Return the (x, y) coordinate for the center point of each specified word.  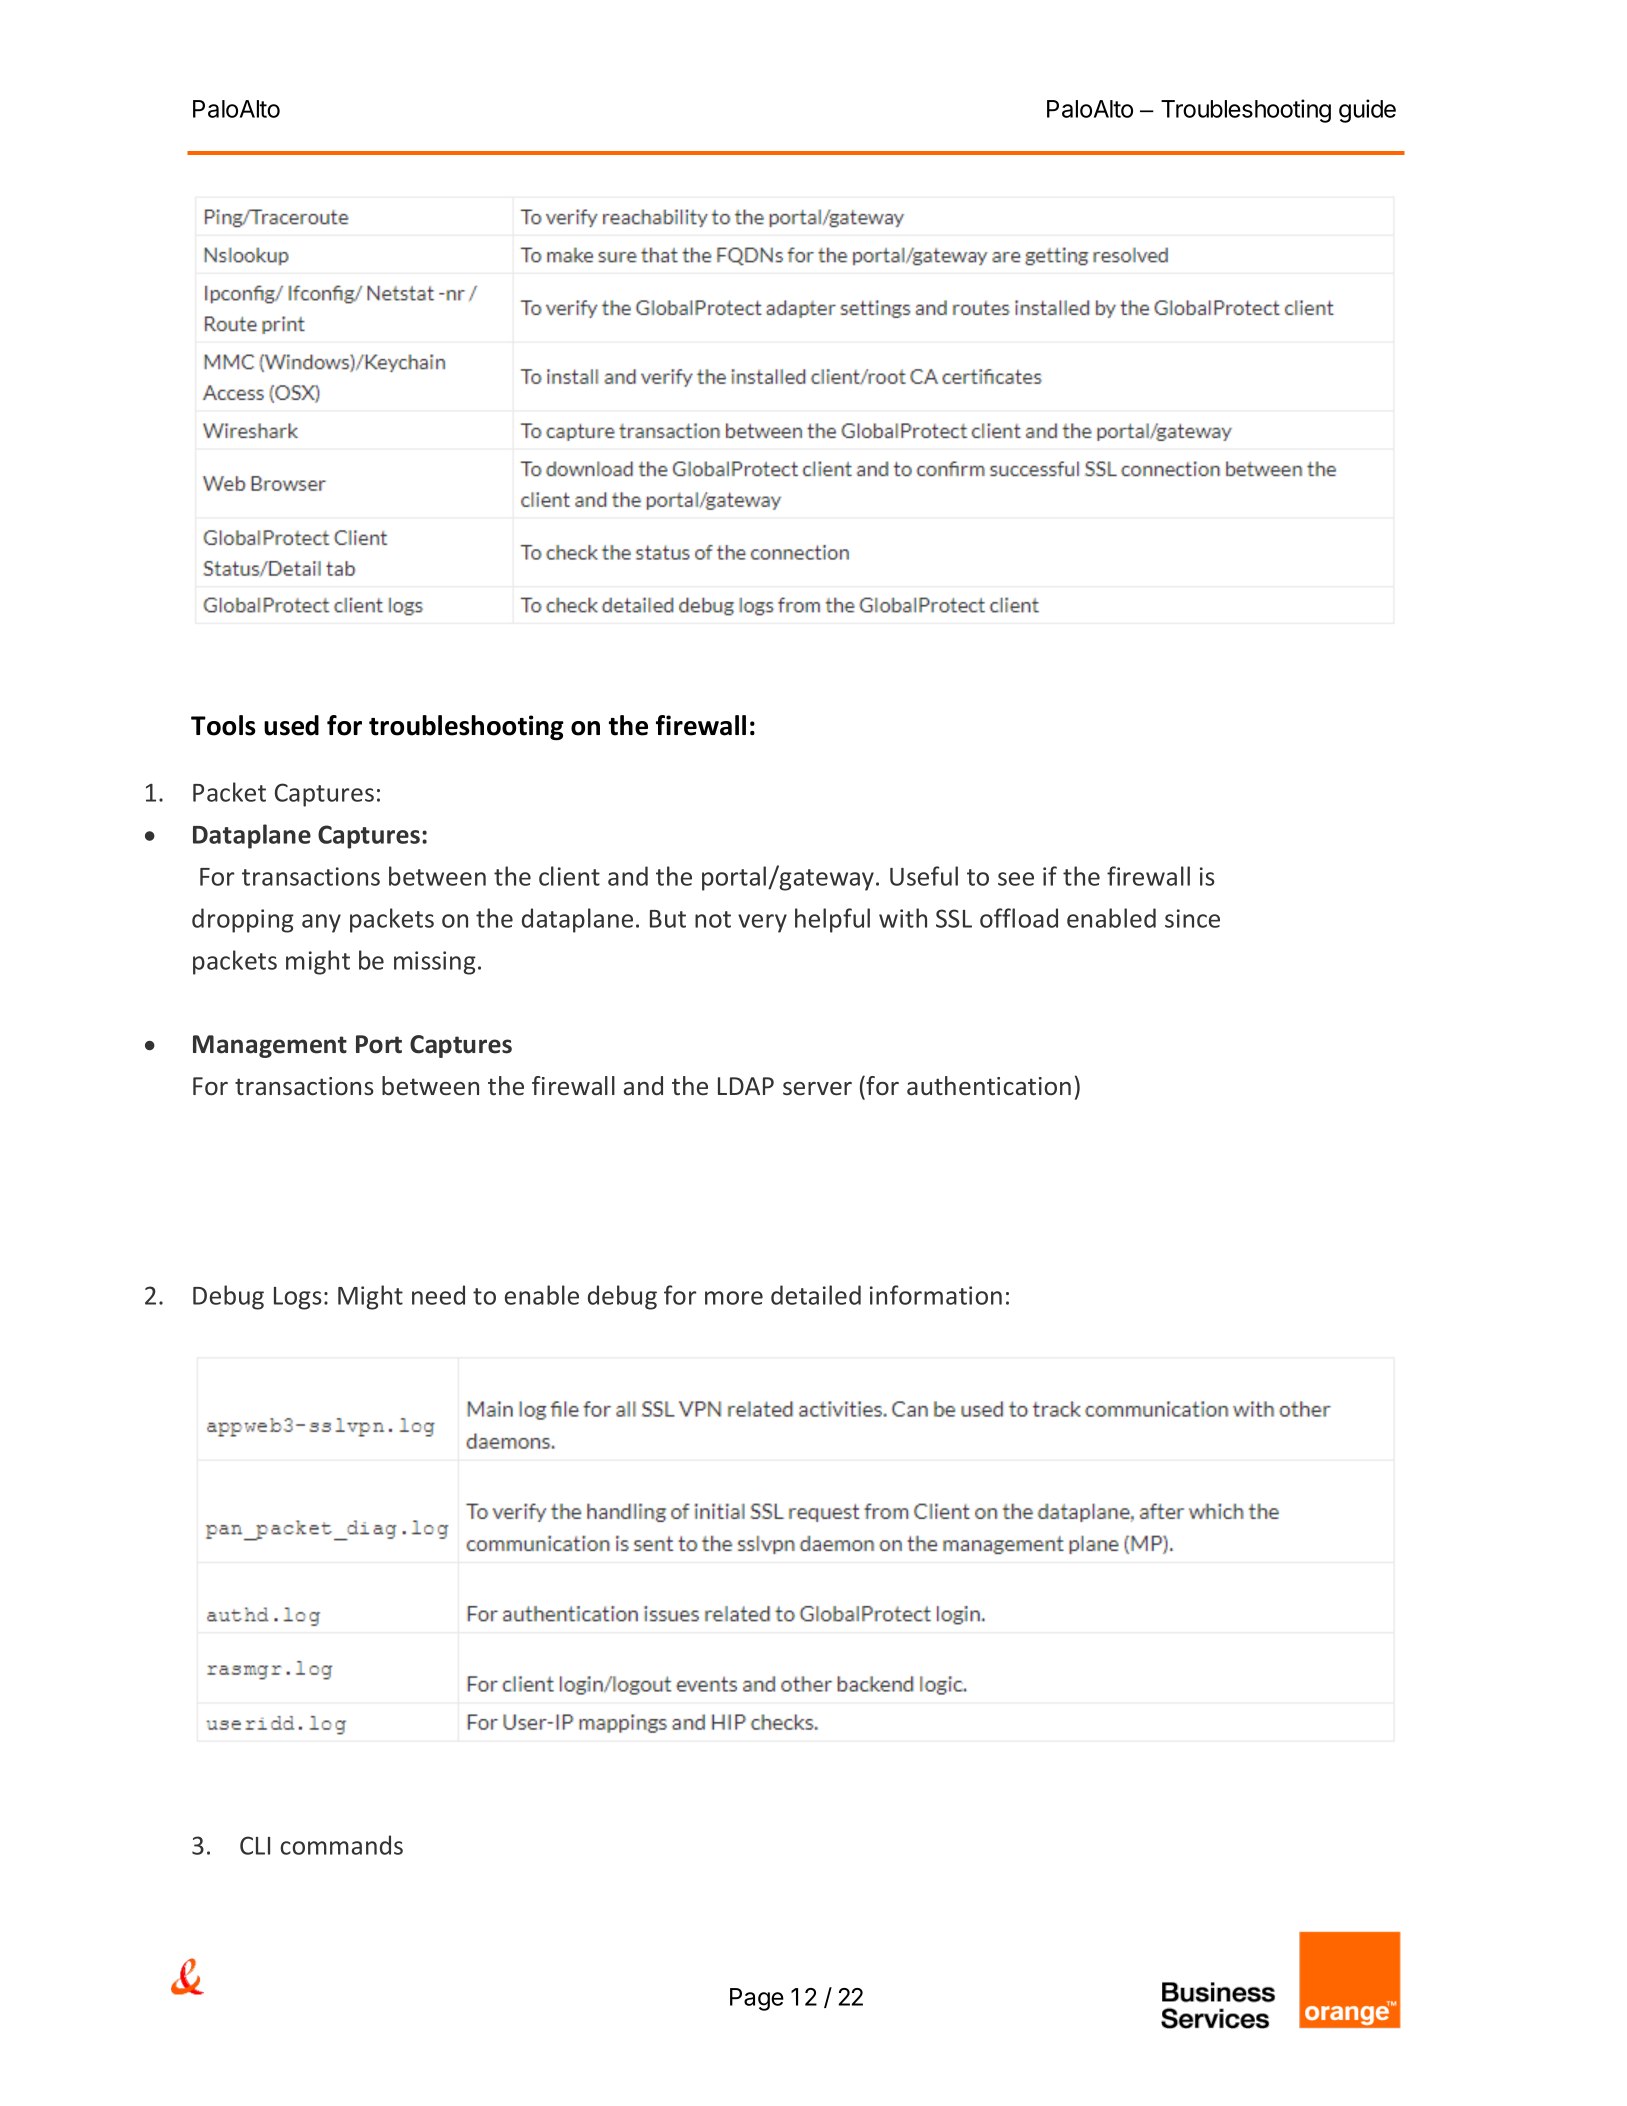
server (817, 1089)
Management (270, 1046)
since (1192, 918)
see (1016, 879)
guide (1367, 111)
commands (341, 1845)
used (291, 725)
